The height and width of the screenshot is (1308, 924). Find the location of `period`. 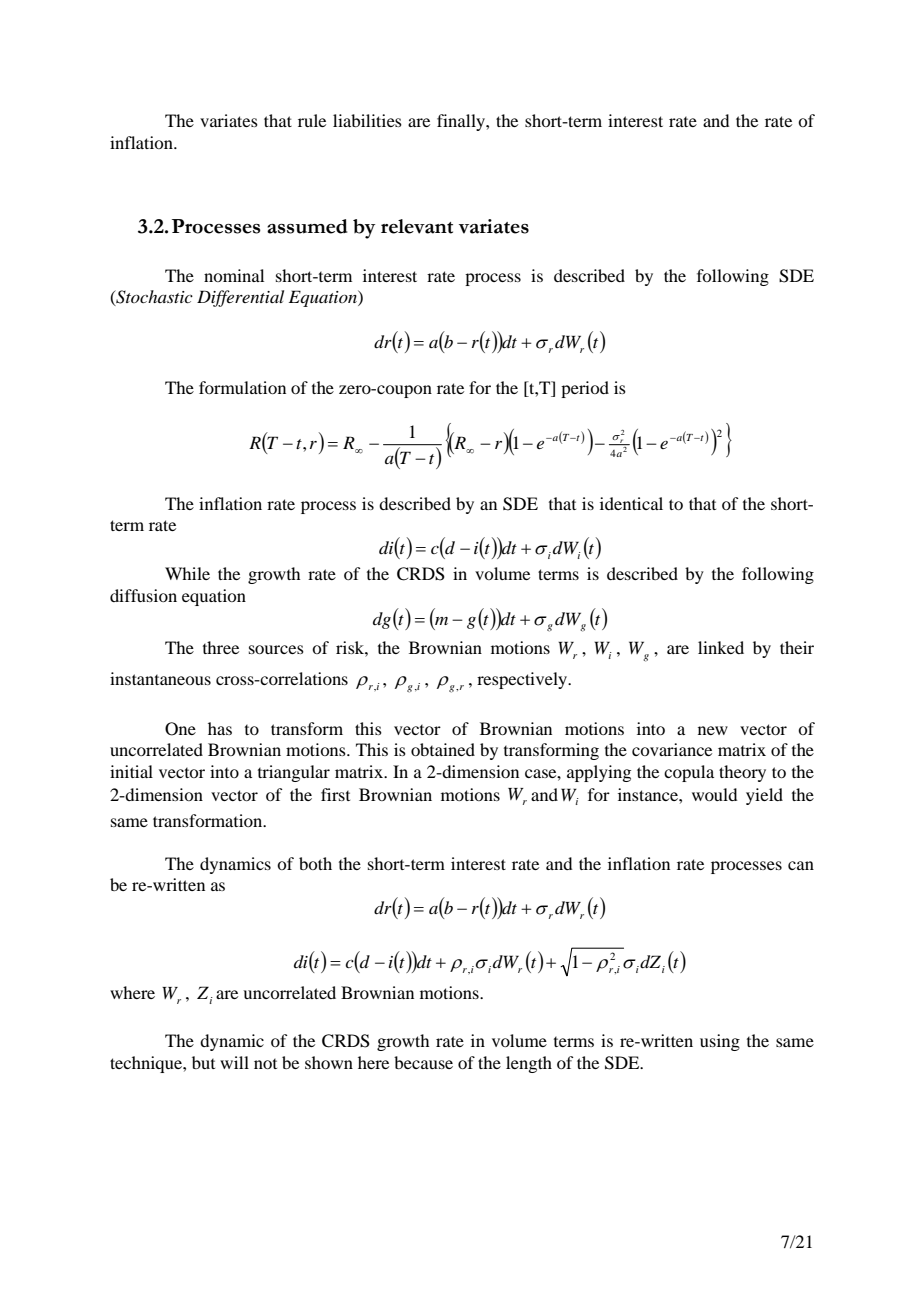

period is located at coordinates (585, 389).
